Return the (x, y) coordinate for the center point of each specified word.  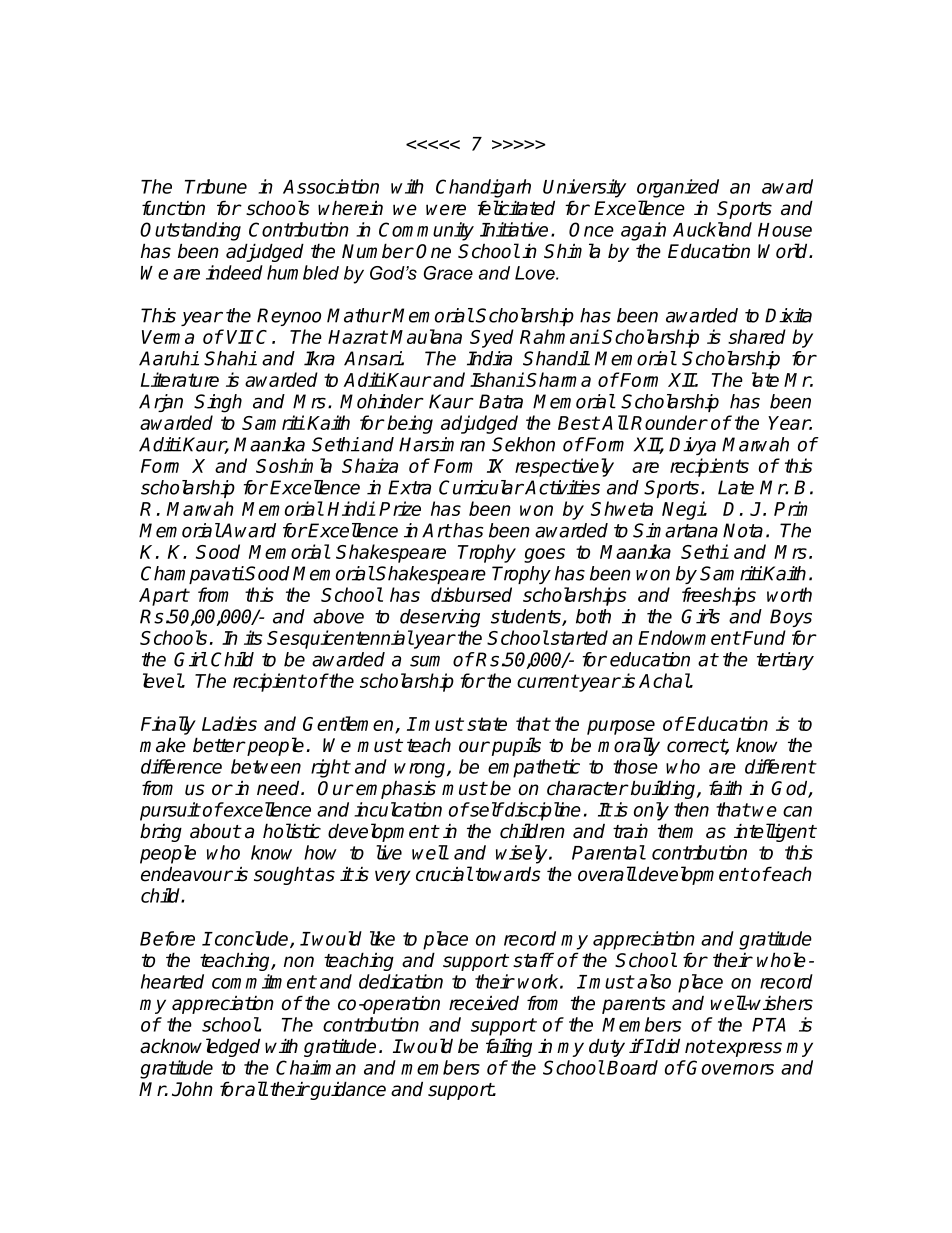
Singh (218, 403)
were (446, 210)
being (410, 424)
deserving (440, 618)
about (215, 831)
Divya (692, 446)
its (253, 637)
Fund (764, 637)
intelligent (775, 832)
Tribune (216, 186)
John (192, 1089)
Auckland (712, 229)
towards (508, 874)
